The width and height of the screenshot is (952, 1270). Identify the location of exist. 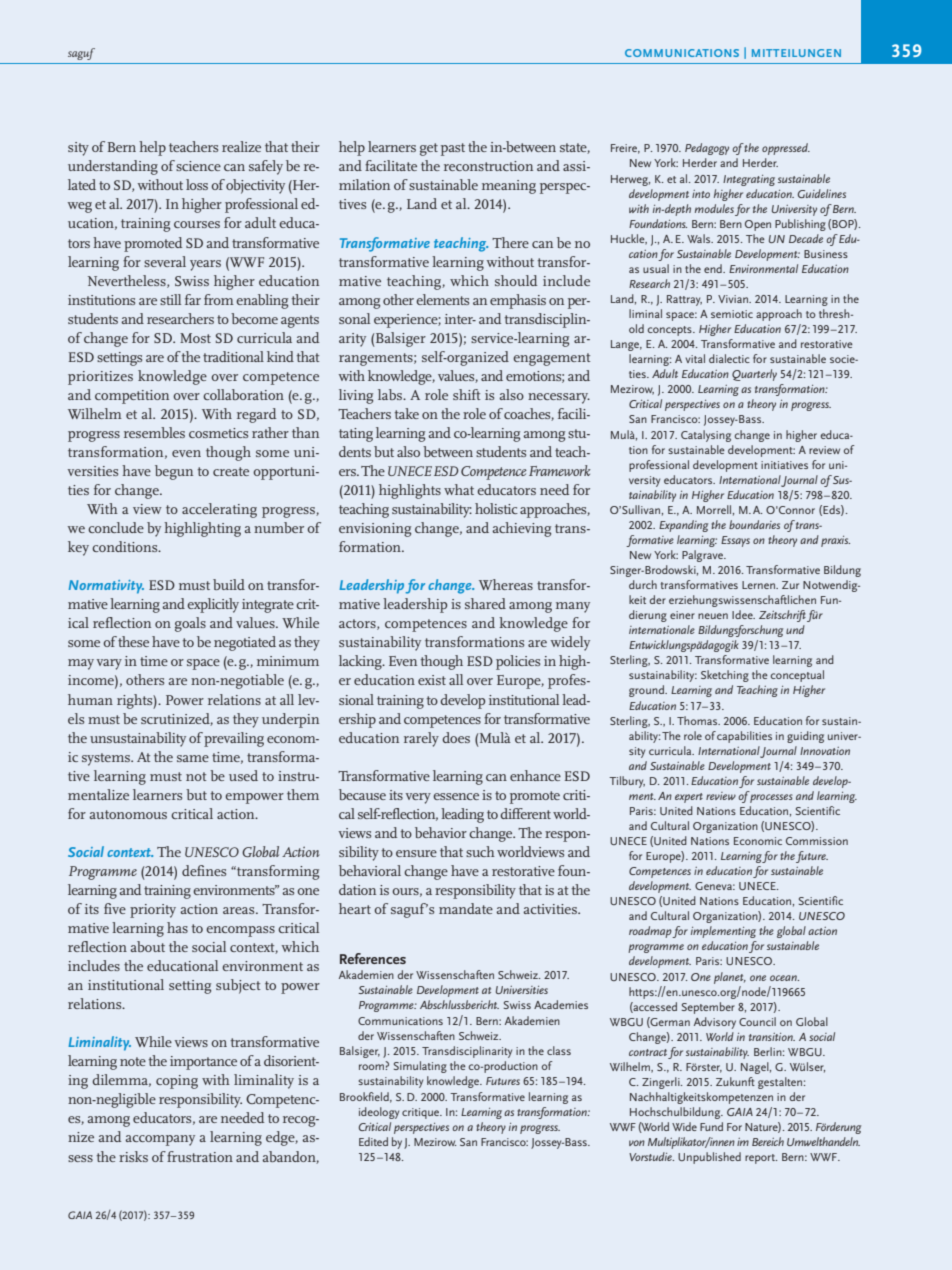
(432, 680).
